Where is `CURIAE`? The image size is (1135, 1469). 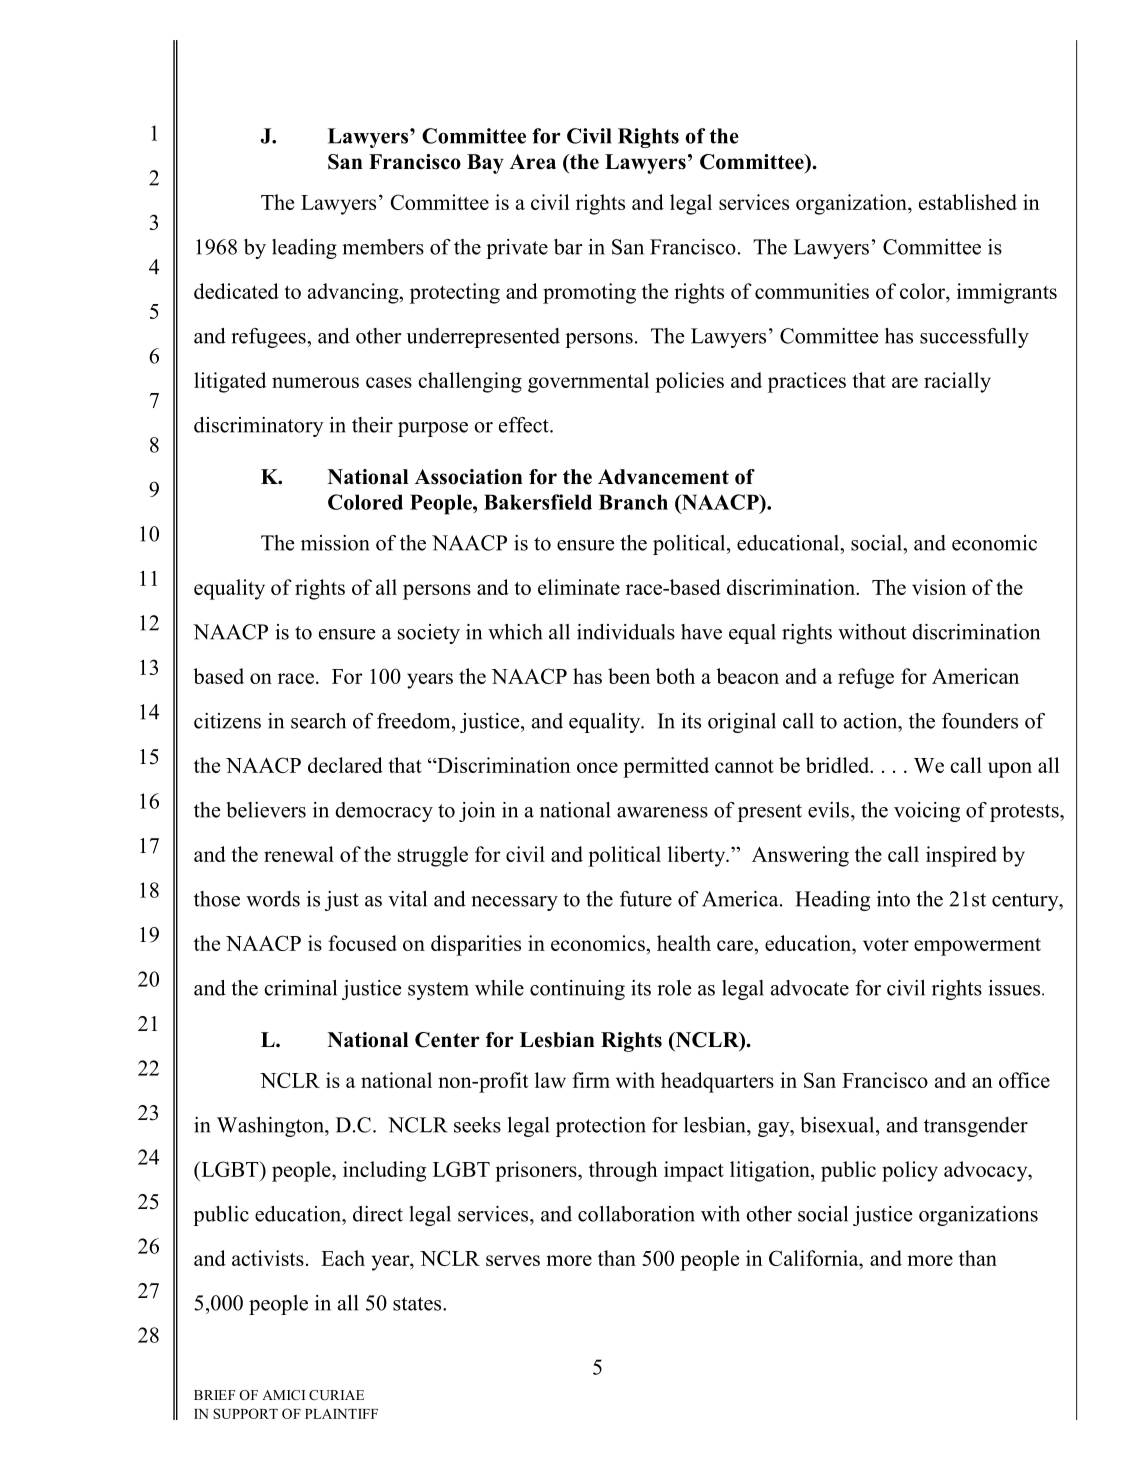
CURIAE is located at coordinates (336, 1395).
